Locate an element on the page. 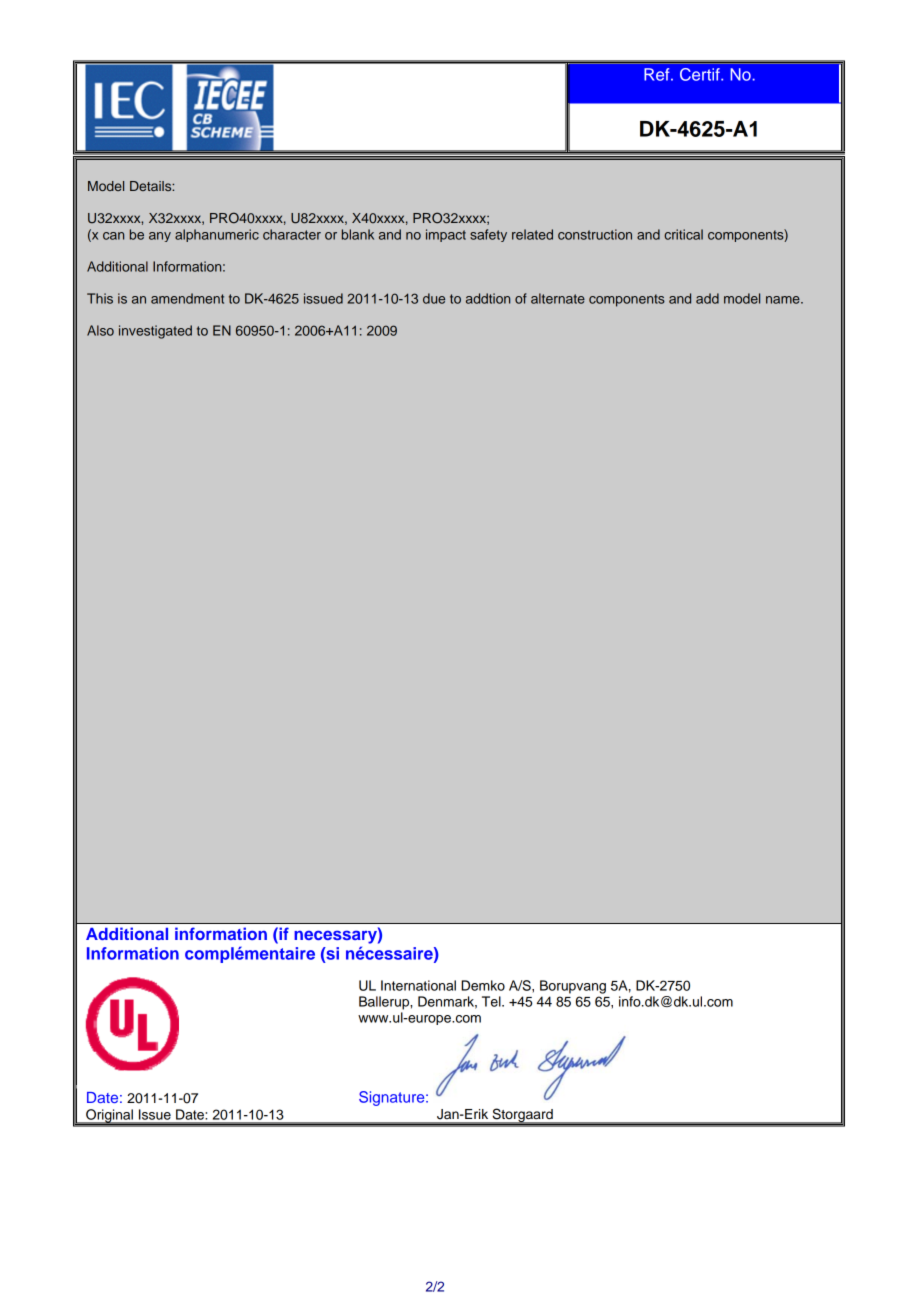 Image resolution: width=924 pixels, height=1308 pixels. construction is located at coordinates (595, 234).
